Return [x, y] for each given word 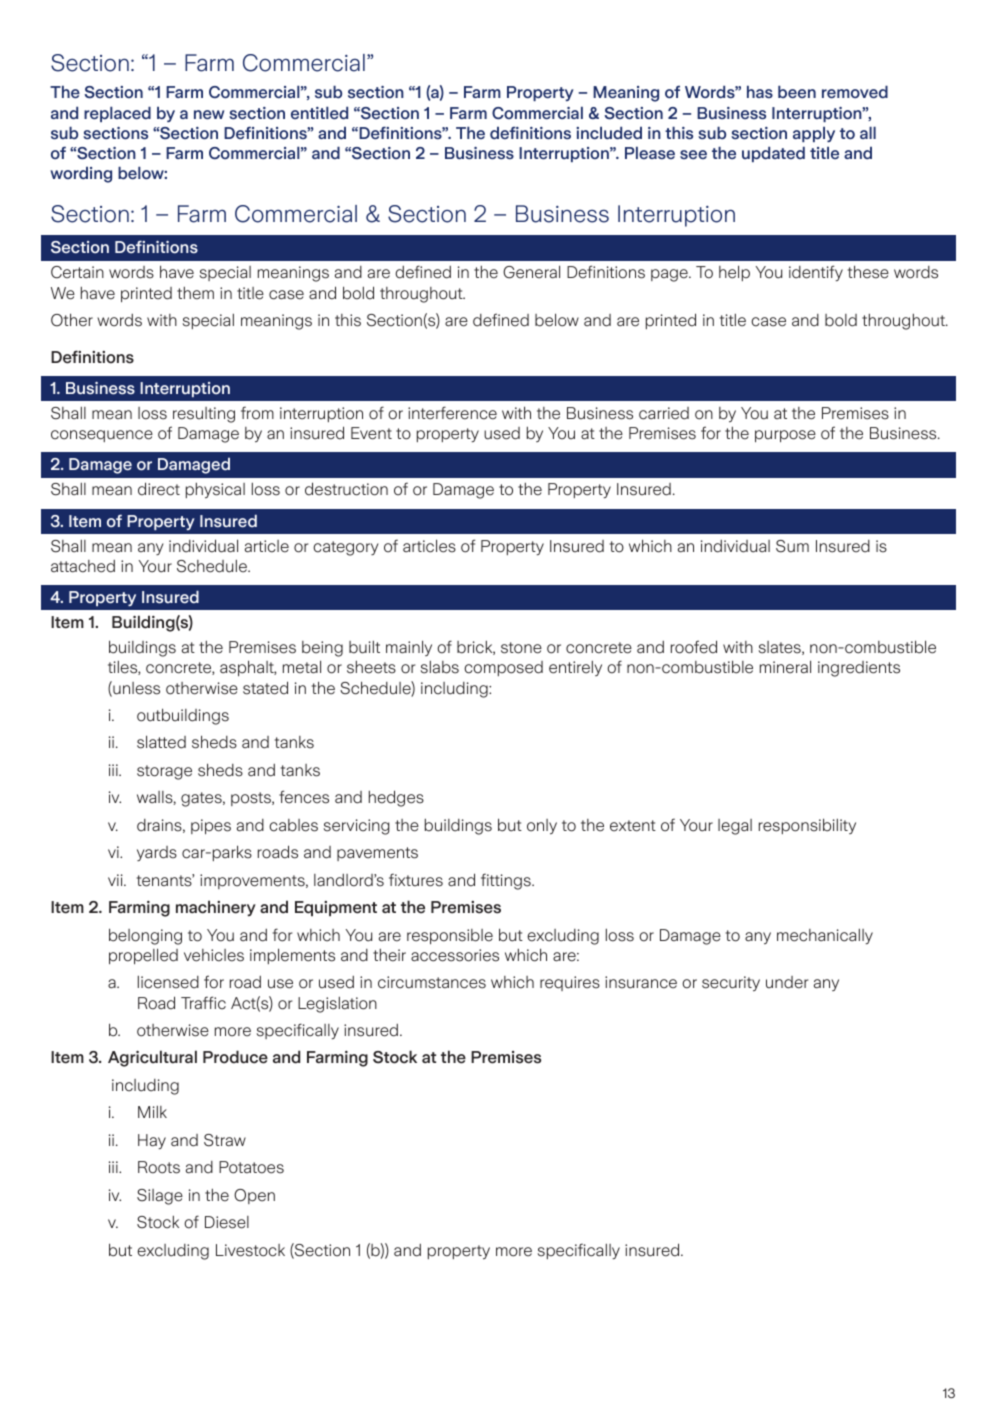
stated [265, 688]
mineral [785, 667]
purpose [785, 436]
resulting [204, 415]
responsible [450, 936]
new [209, 115]
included [609, 133]
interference [452, 413]
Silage [160, 1197]
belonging [145, 936]
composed [503, 668]
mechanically [825, 936]
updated [773, 154]
